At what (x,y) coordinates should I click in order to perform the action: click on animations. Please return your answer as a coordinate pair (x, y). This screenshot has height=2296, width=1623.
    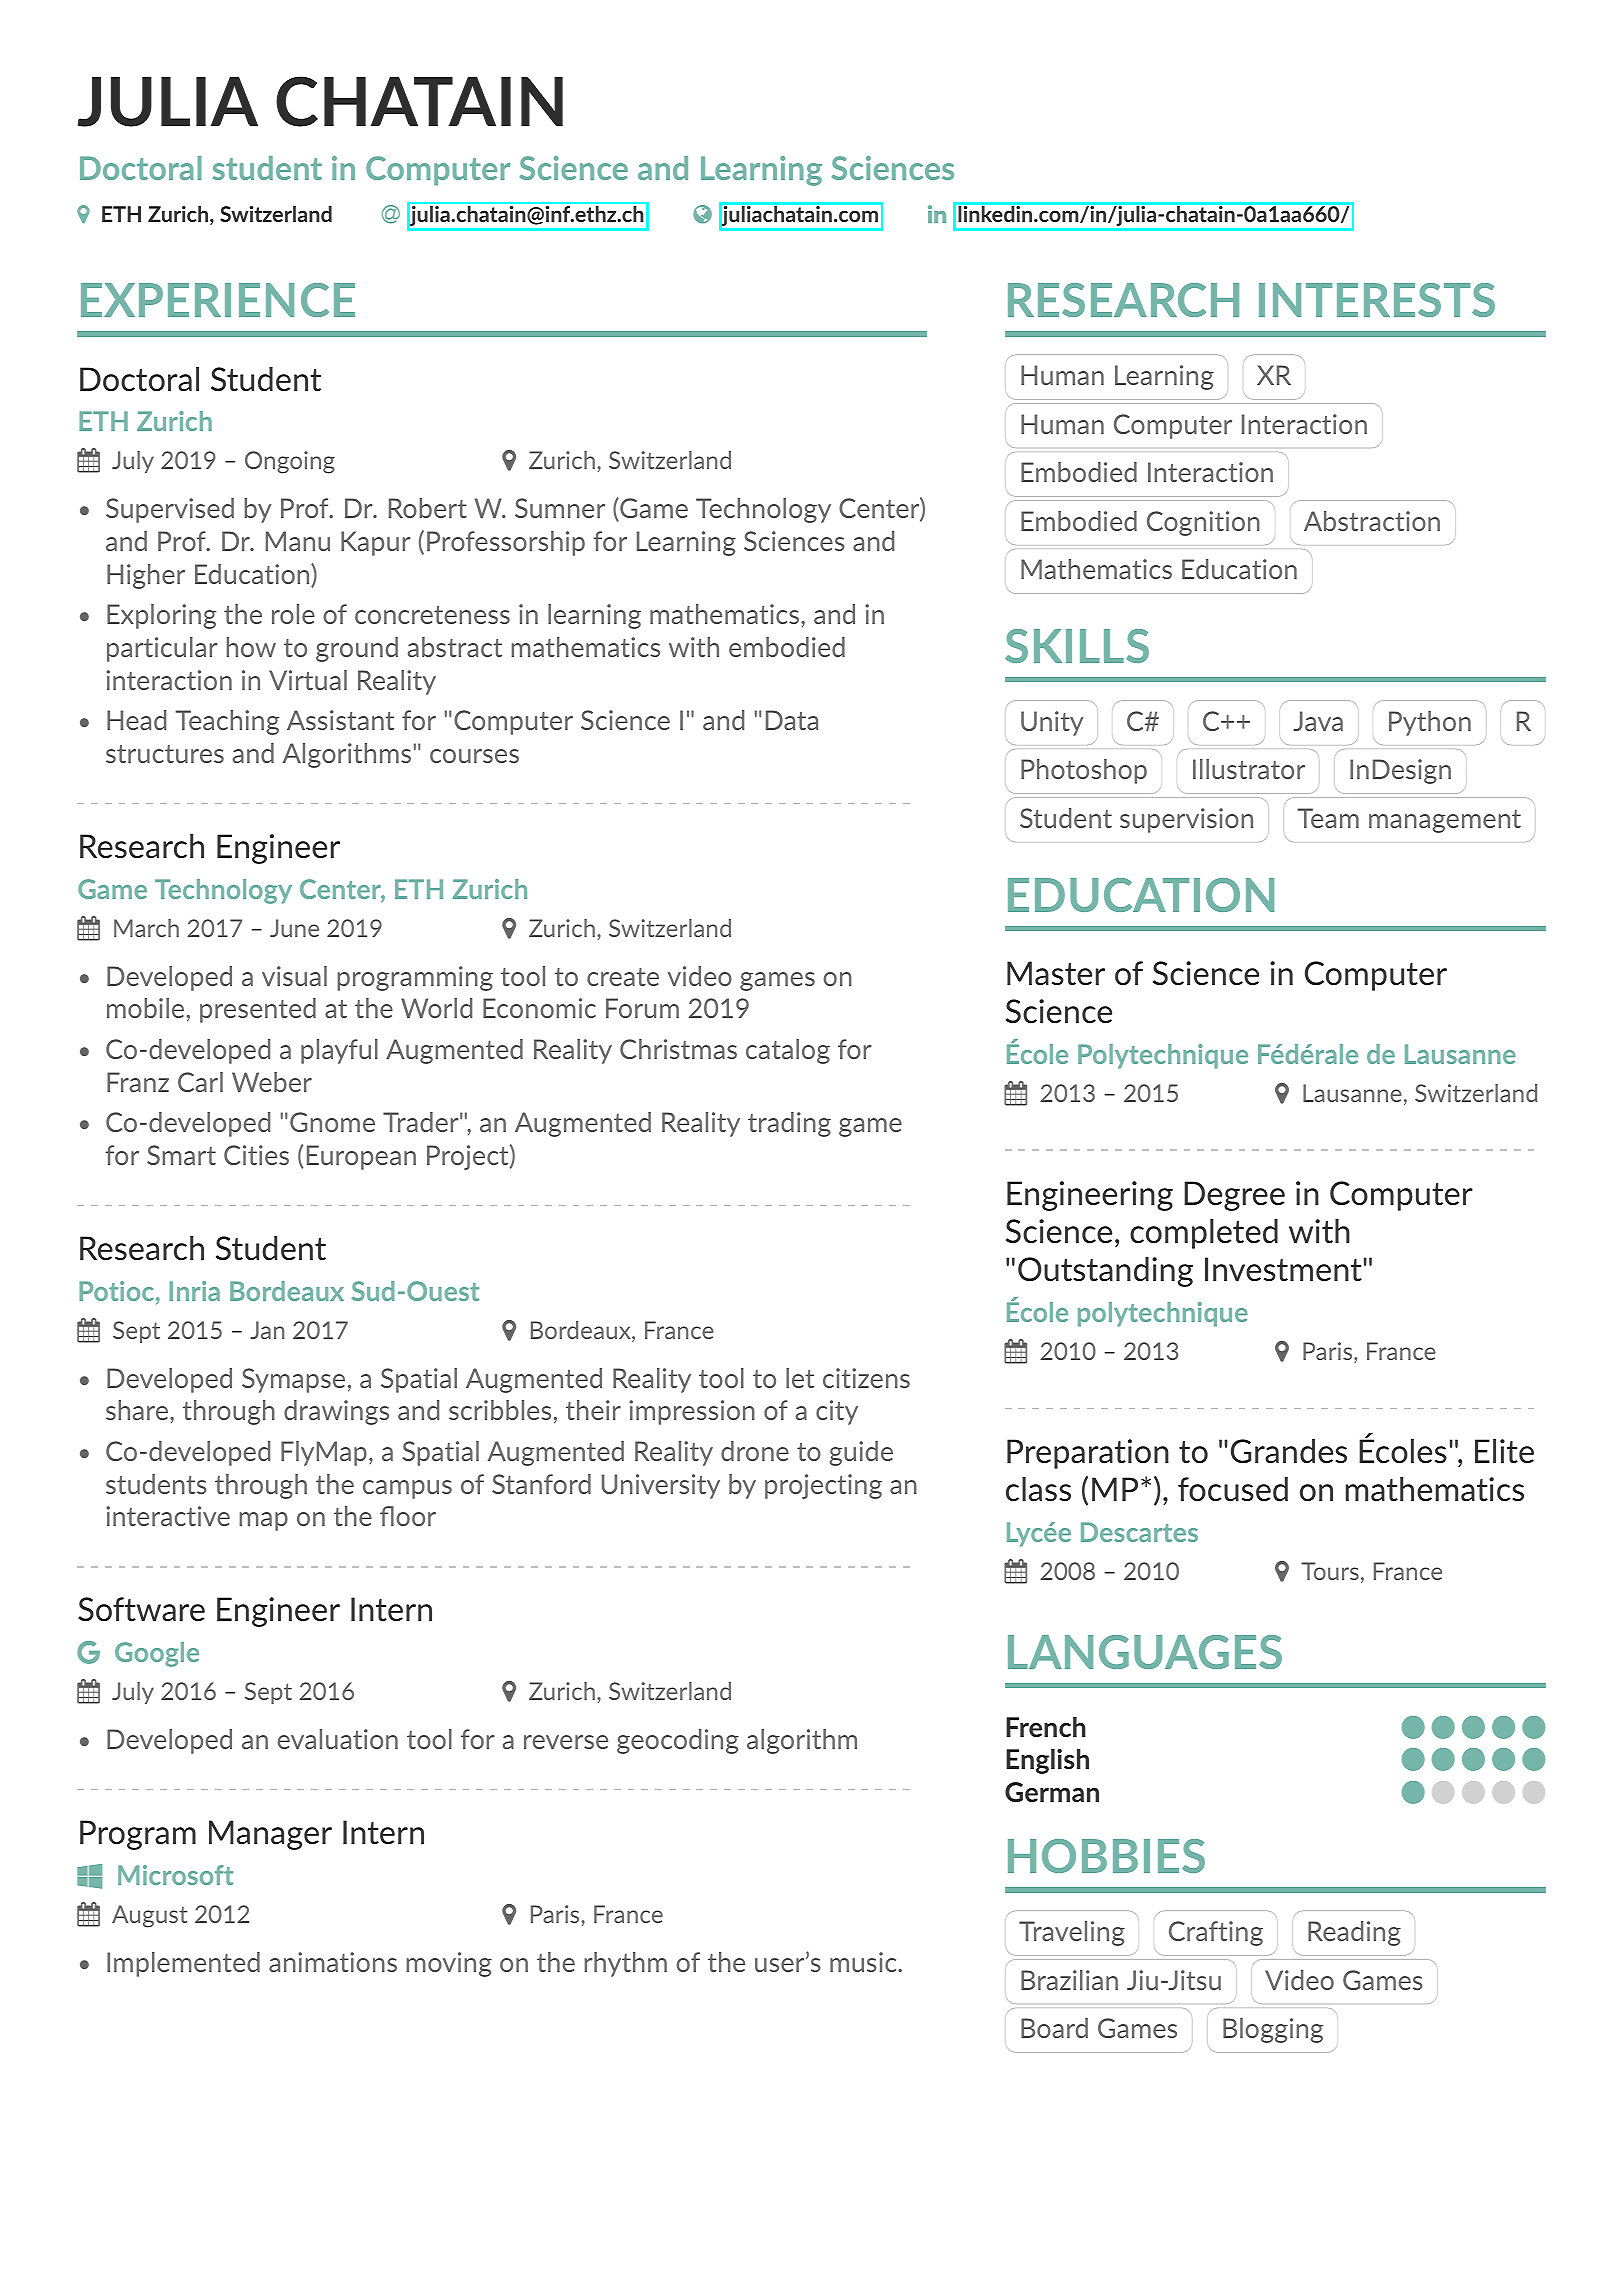
    Looking at the image, I should click on (333, 1962).
